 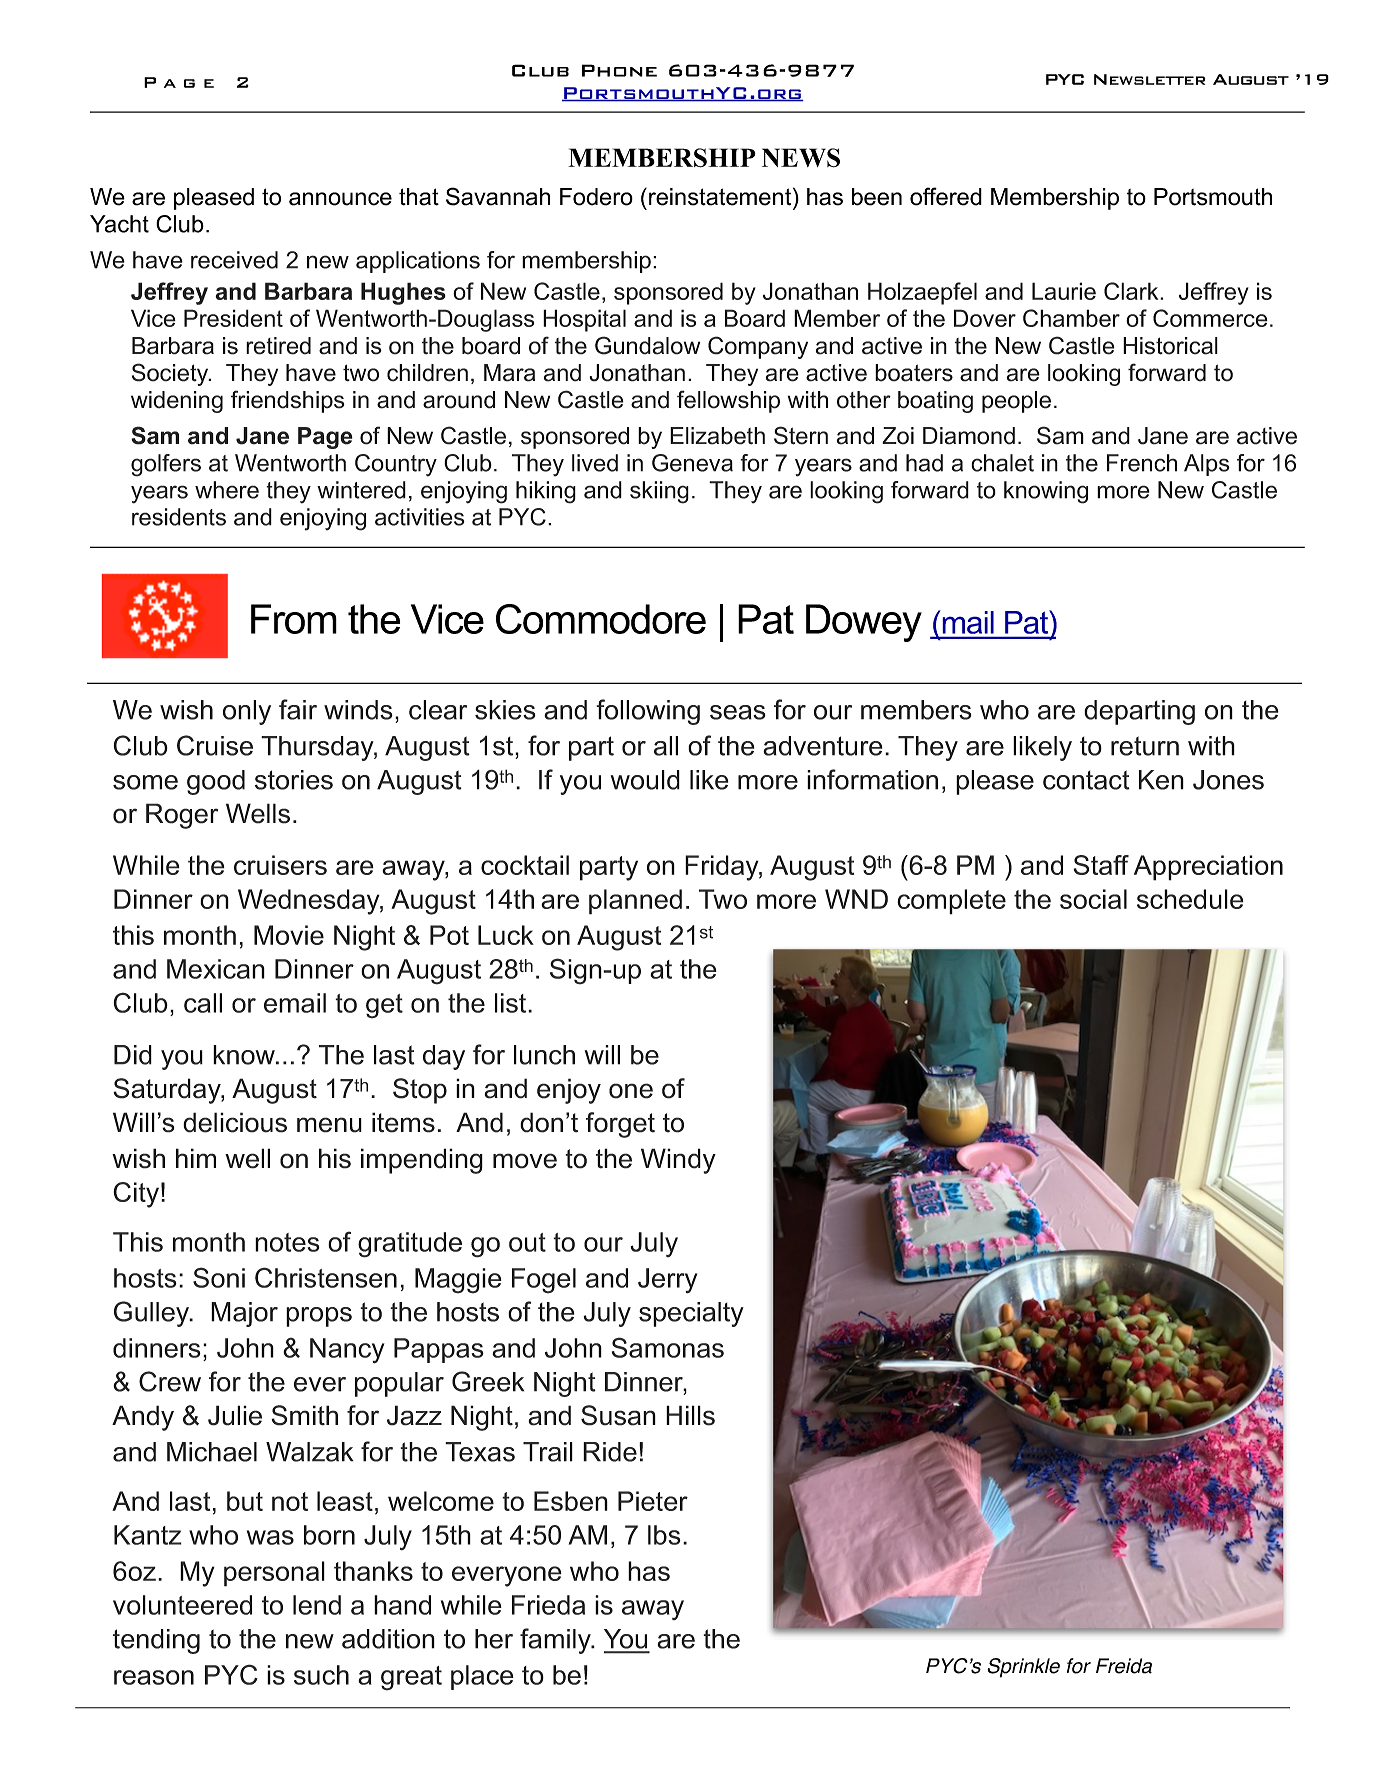 I want to click on offered, so click(x=946, y=196).
